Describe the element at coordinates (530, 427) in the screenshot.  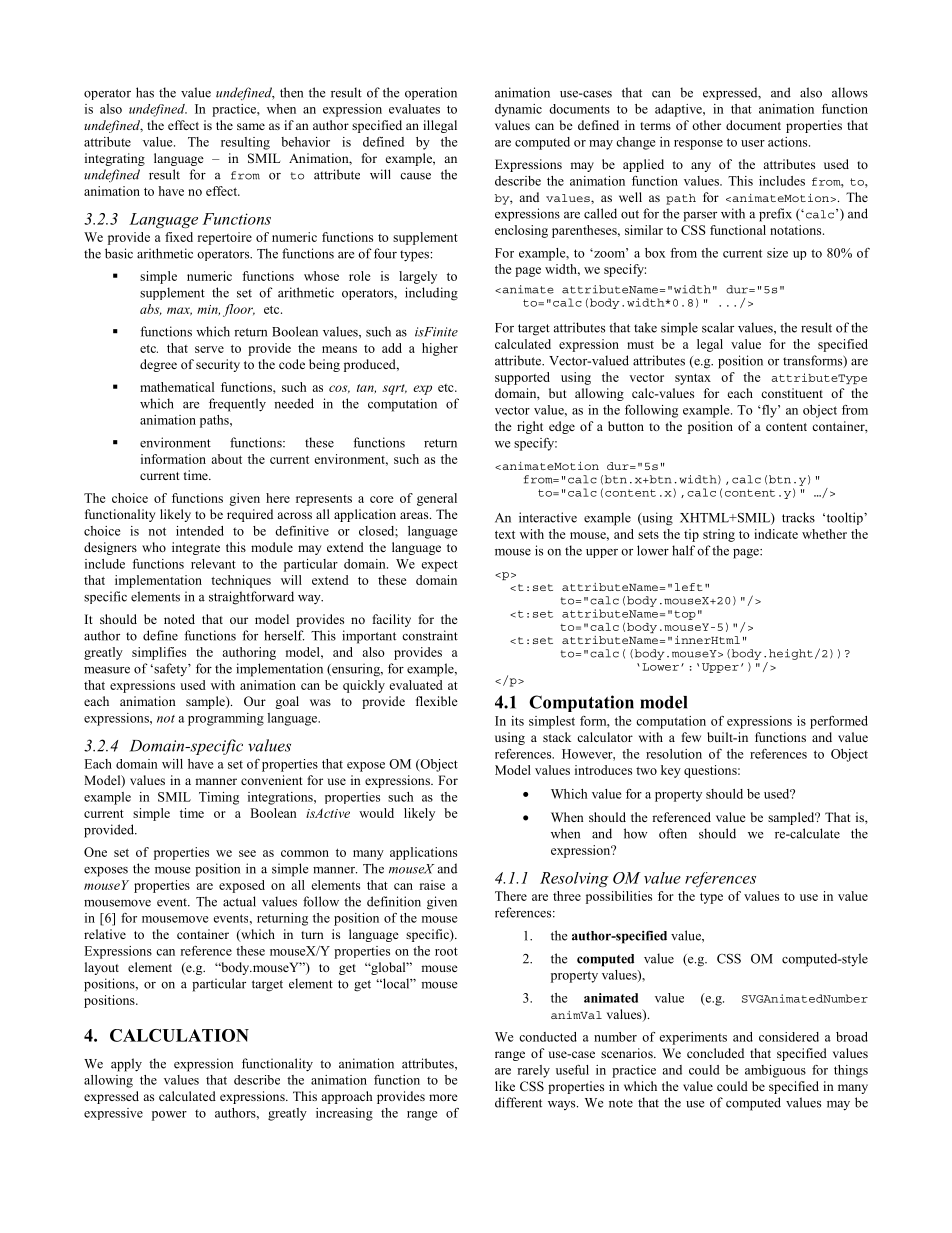
I see `right` at that location.
